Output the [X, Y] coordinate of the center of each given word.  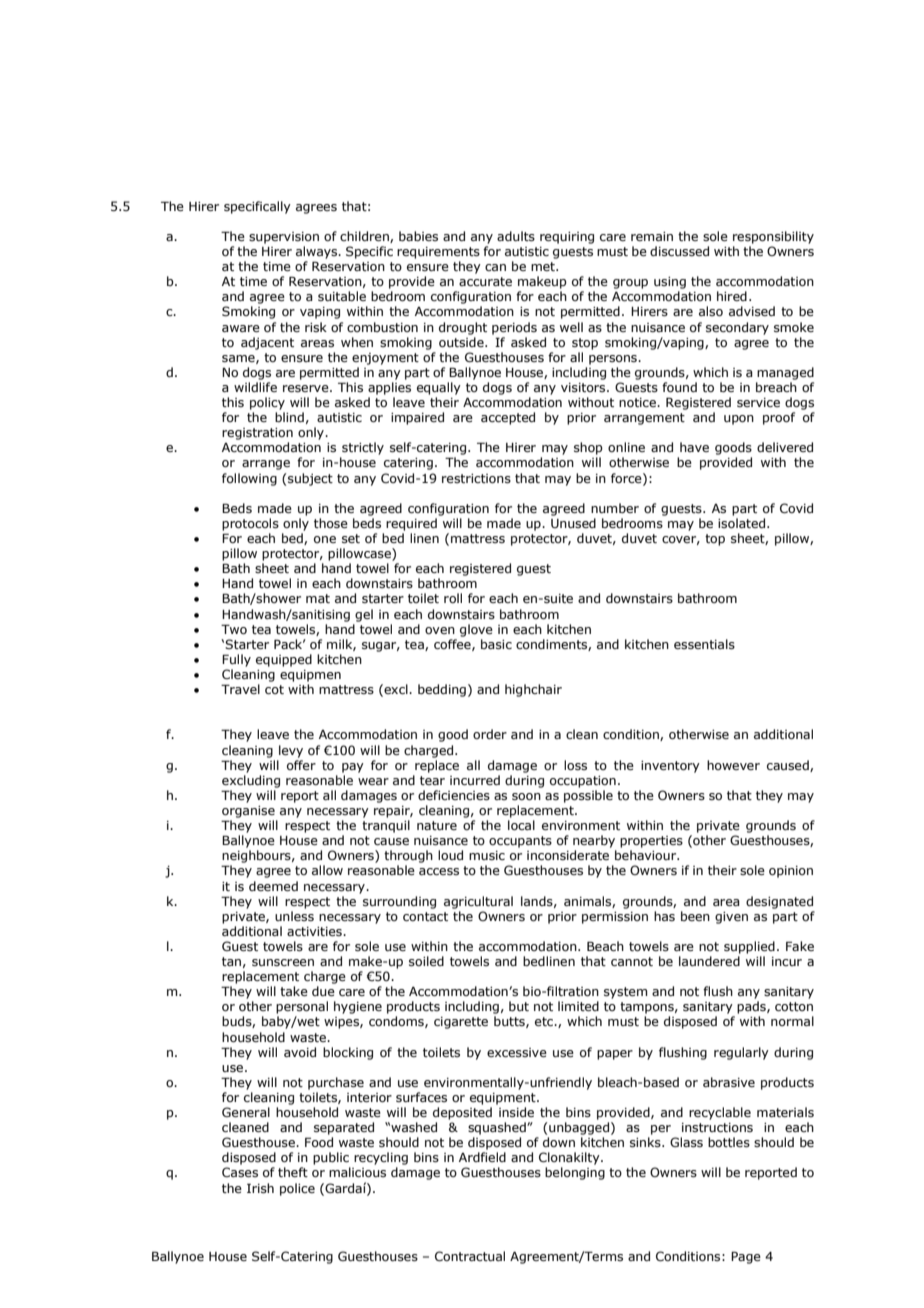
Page [746, 1257]
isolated [743, 523]
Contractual [470, 1256]
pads [752, 1007]
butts [510, 1022]
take [294, 991]
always [318, 252]
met [544, 266]
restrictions [476, 478]
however [733, 765]
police [297, 1189]
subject [310, 479]
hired [732, 296]
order [490, 734]
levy [291, 751]
